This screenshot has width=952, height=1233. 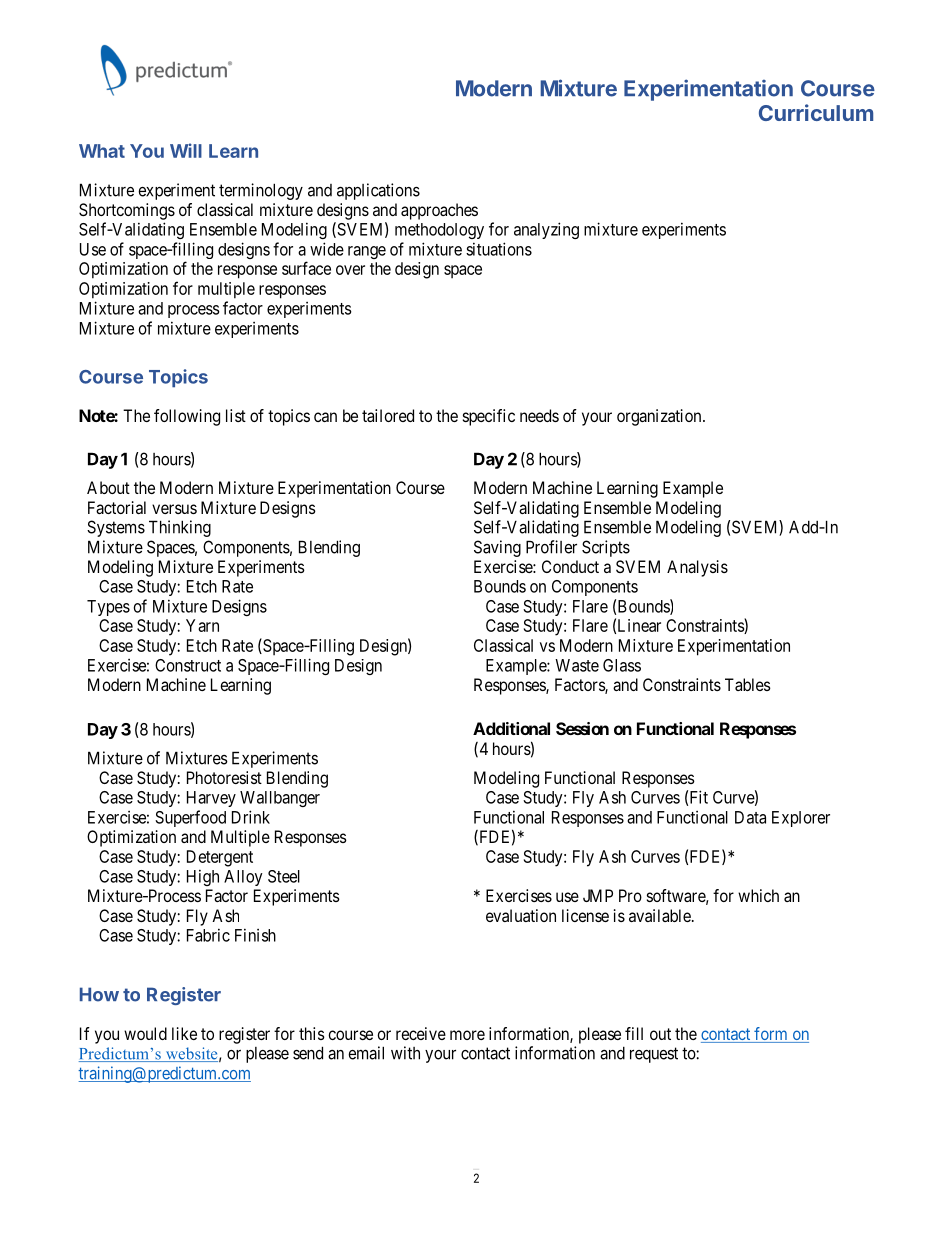 What do you see at coordinates (439, 211) in the screenshot?
I see `approaches` at bounding box center [439, 211].
